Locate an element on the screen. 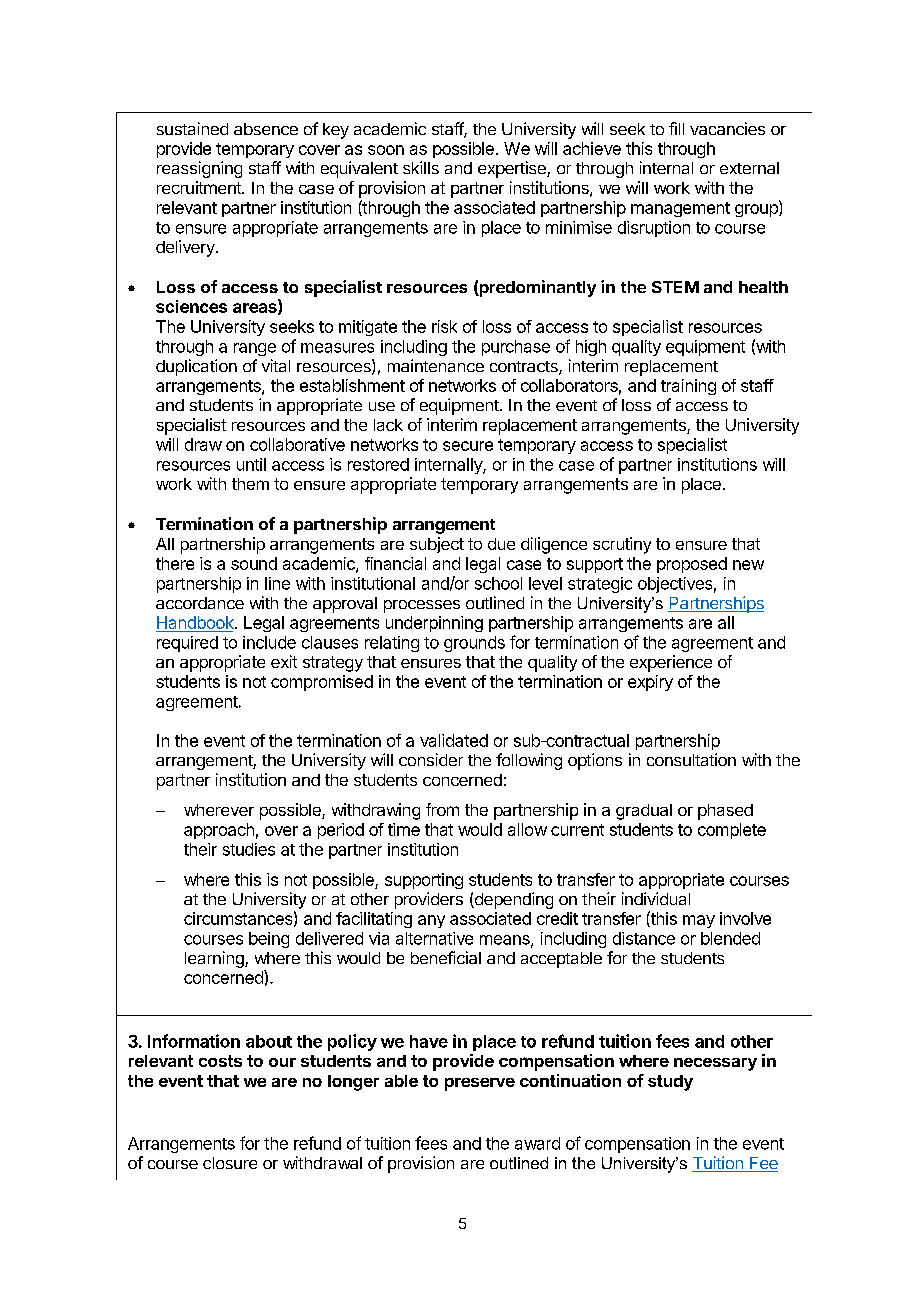 The height and width of the screenshot is (1308, 924). grounds is located at coordinates (474, 644).
